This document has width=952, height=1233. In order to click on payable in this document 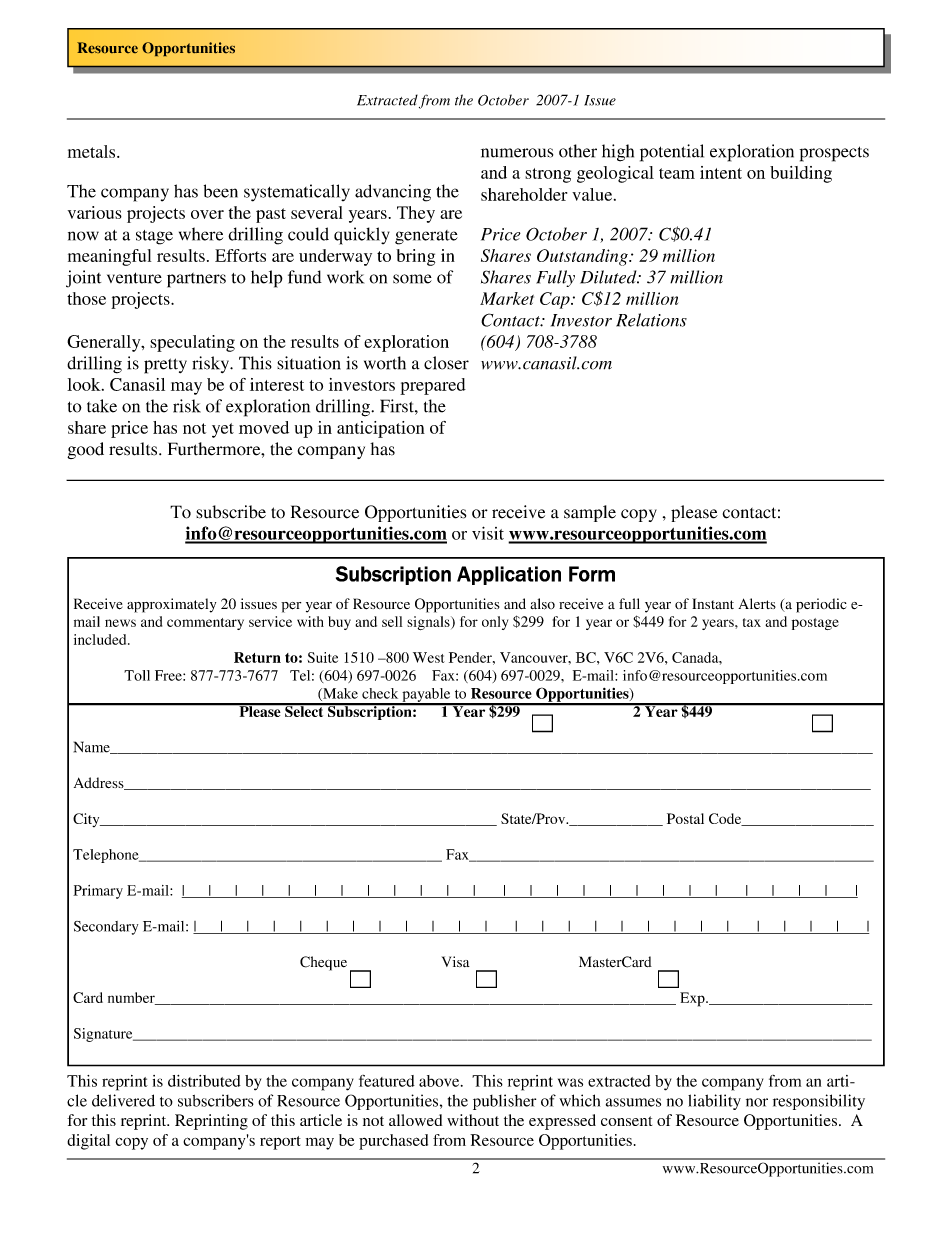, I will do `click(426, 696)`.
